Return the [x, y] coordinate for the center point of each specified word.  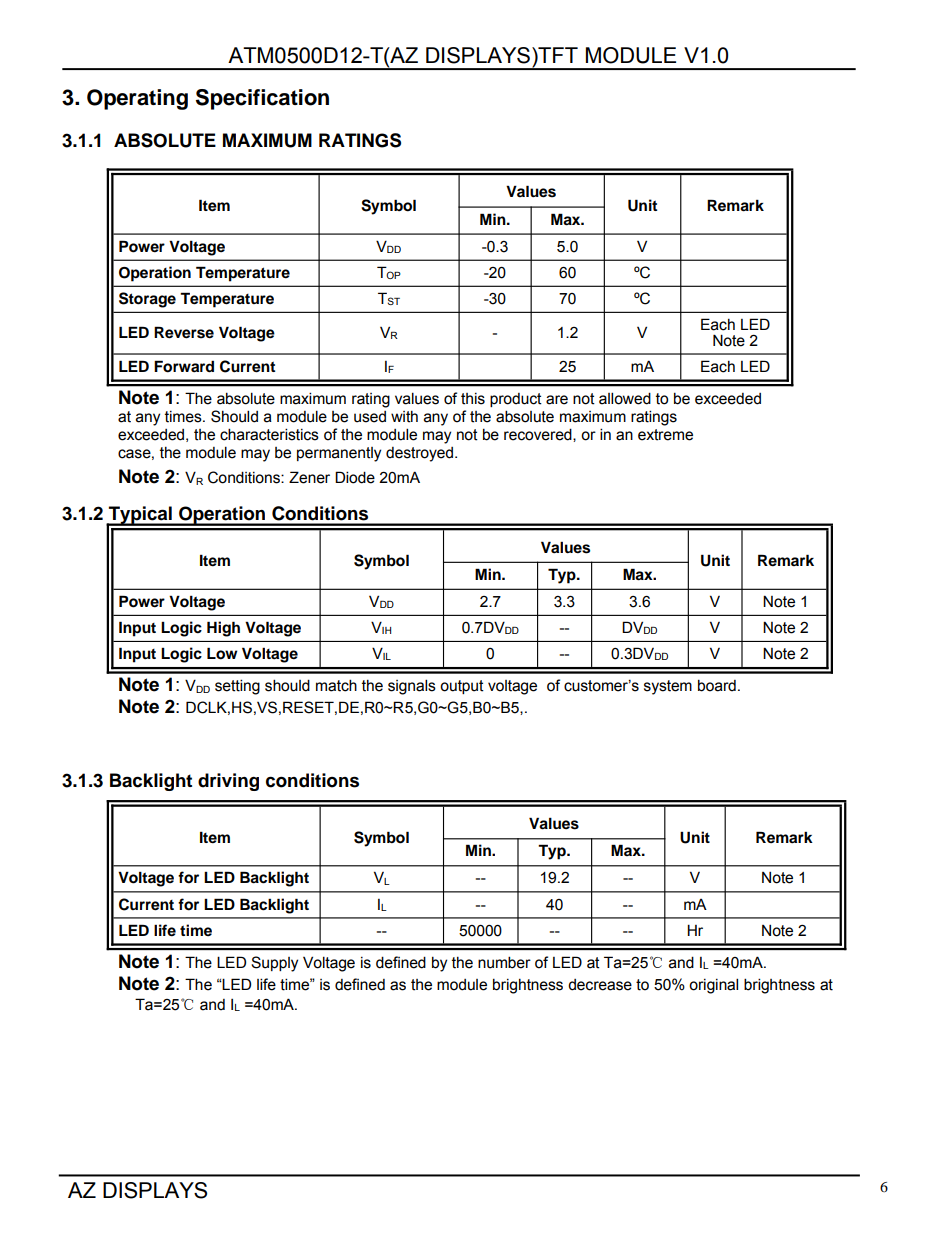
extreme [665, 435]
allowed [625, 398]
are [557, 400]
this [473, 399]
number [504, 962]
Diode [355, 477]
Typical [140, 516]
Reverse [184, 332]
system [668, 687]
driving [228, 782]
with [404, 417]
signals [412, 687]
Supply [274, 964]
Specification [262, 99]
